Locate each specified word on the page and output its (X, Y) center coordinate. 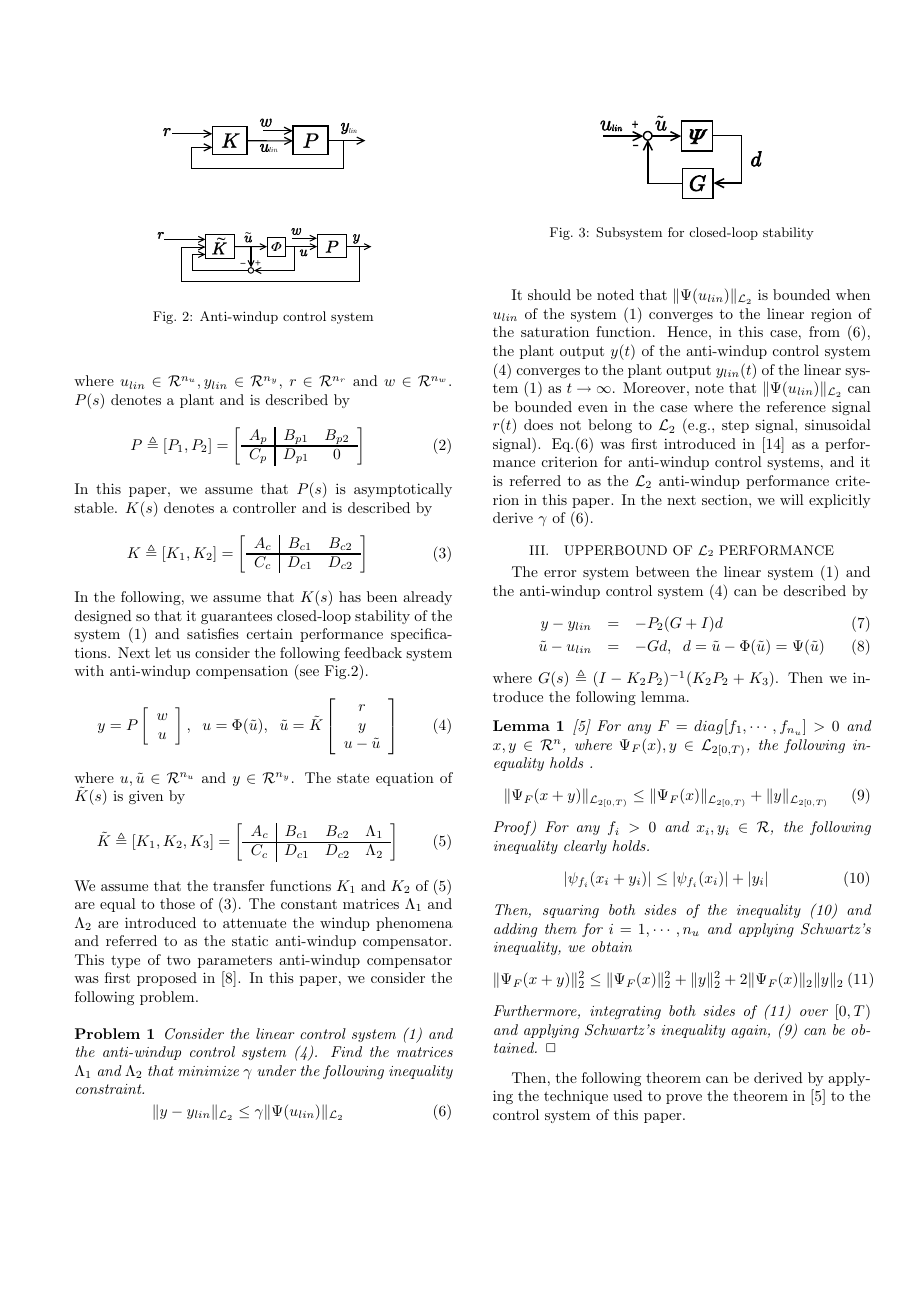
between (663, 571)
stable (95, 507)
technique (576, 1097)
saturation (555, 332)
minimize (208, 1071)
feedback (373, 652)
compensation (242, 672)
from (824, 331)
